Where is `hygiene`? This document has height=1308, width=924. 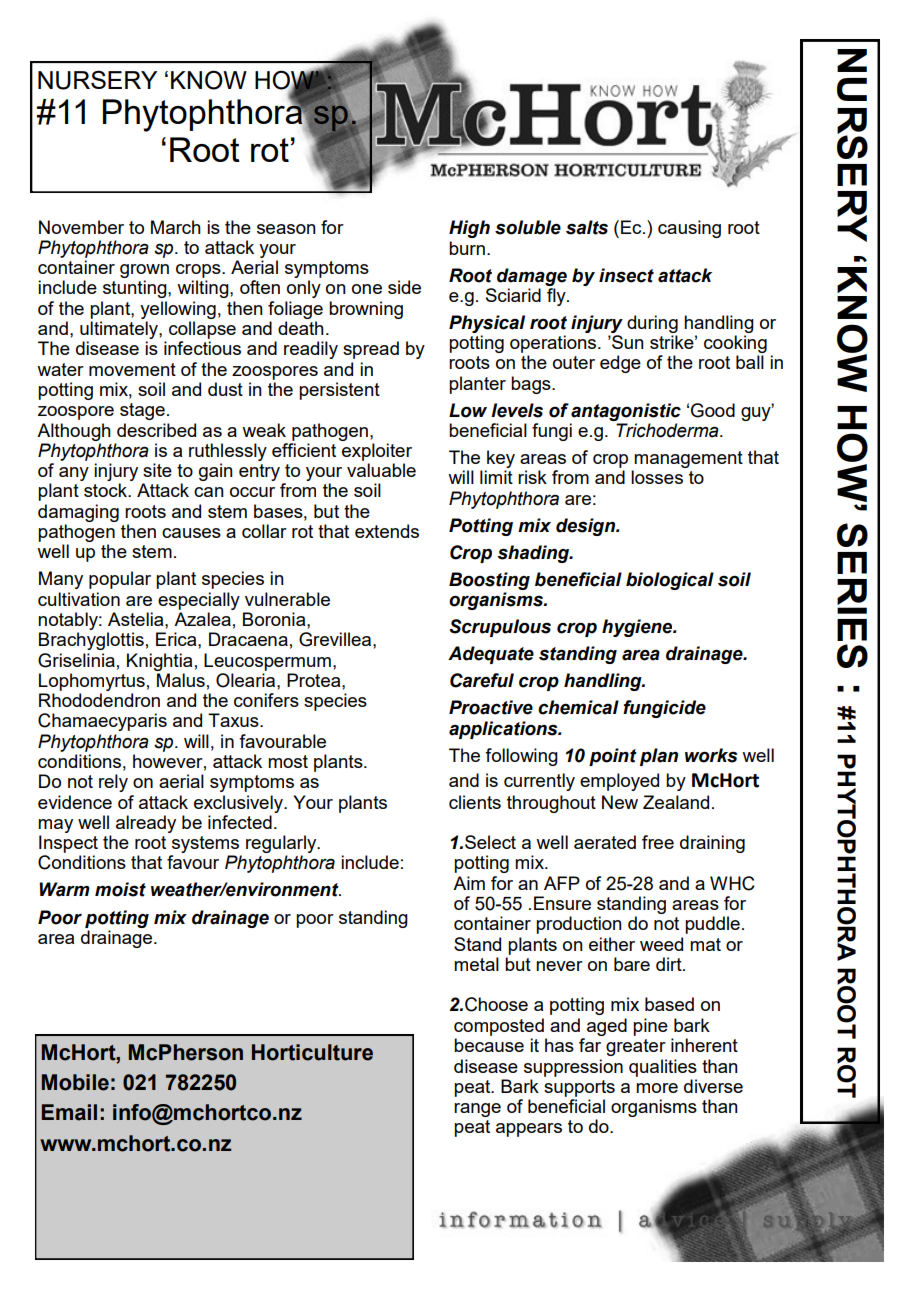 hygiene is located at coordinates (638, 628).
